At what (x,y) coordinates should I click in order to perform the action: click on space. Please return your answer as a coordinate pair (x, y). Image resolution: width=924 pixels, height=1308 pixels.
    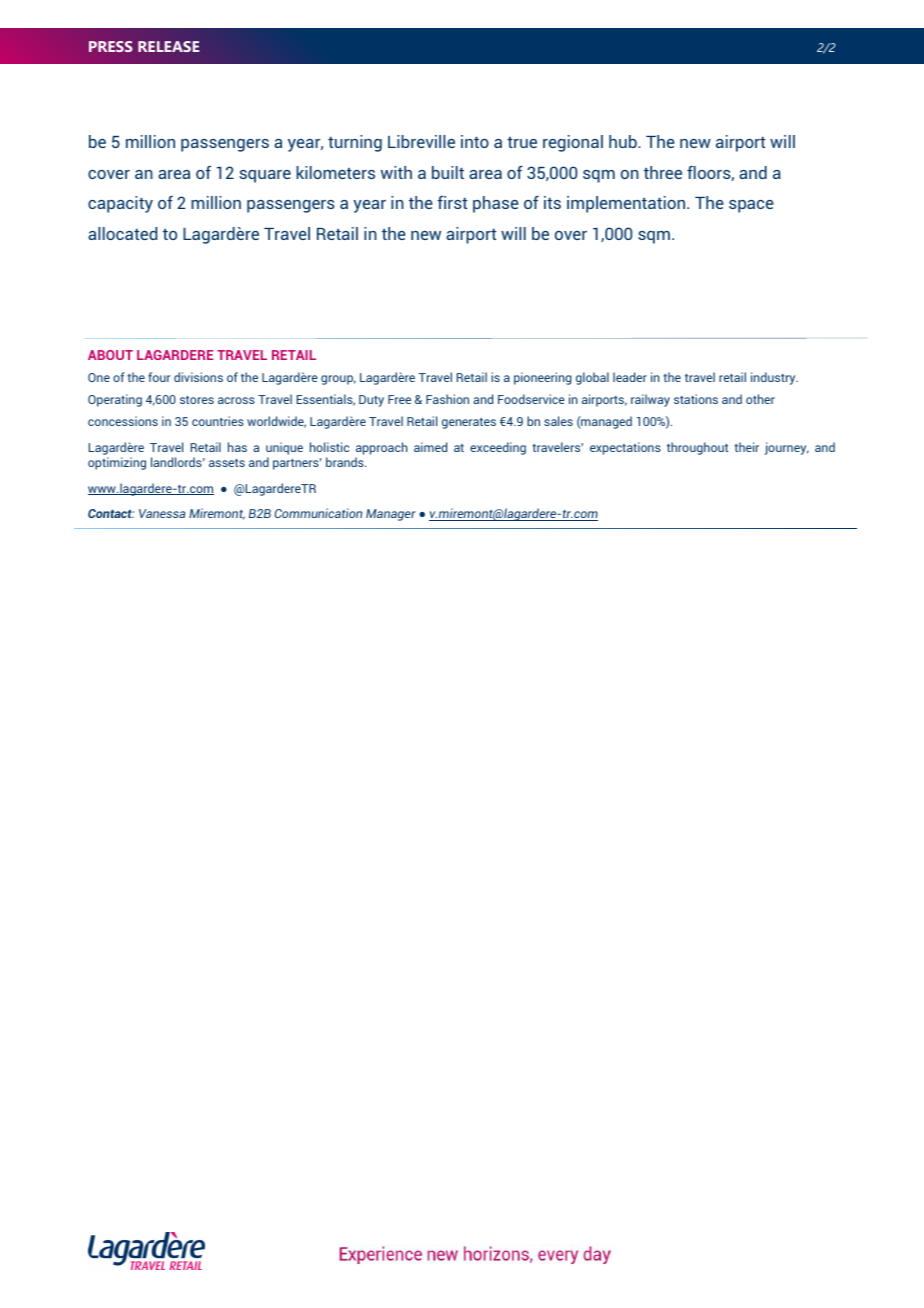
    Looking at the image, I should click on (751, 206).
